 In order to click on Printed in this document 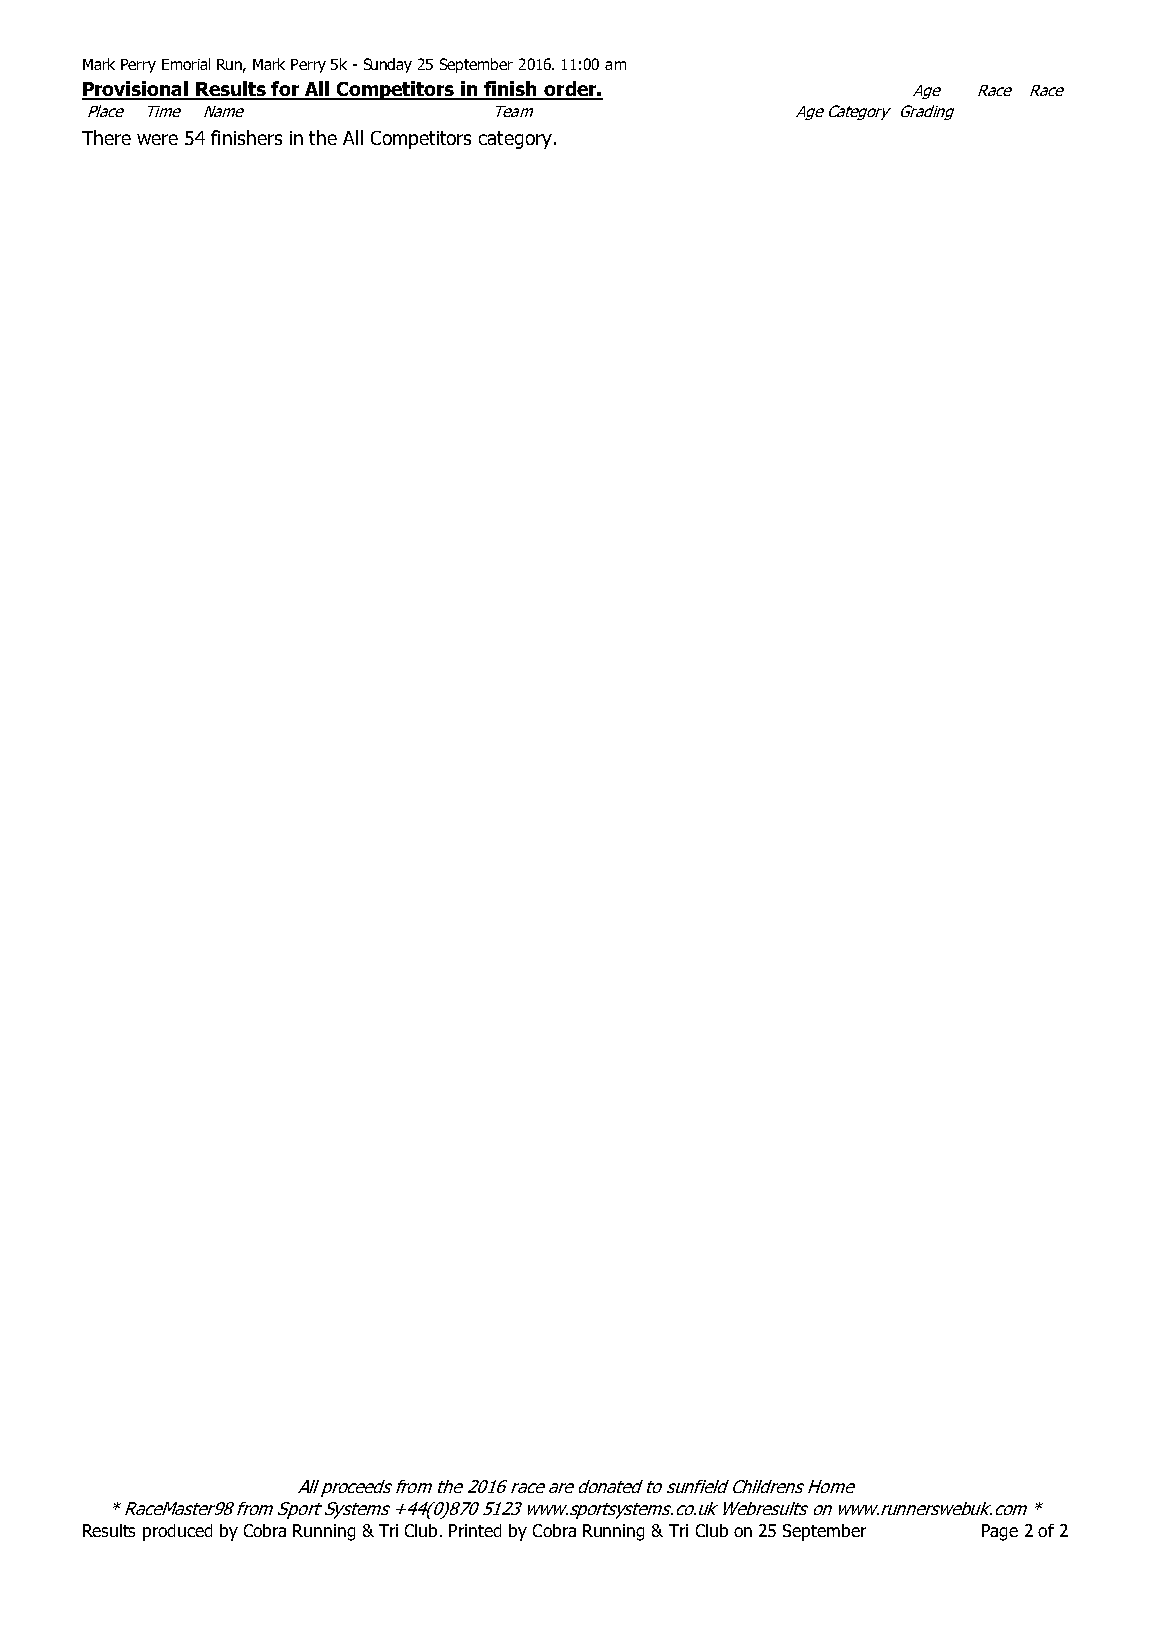, I will do `click(475, 1530)`.
